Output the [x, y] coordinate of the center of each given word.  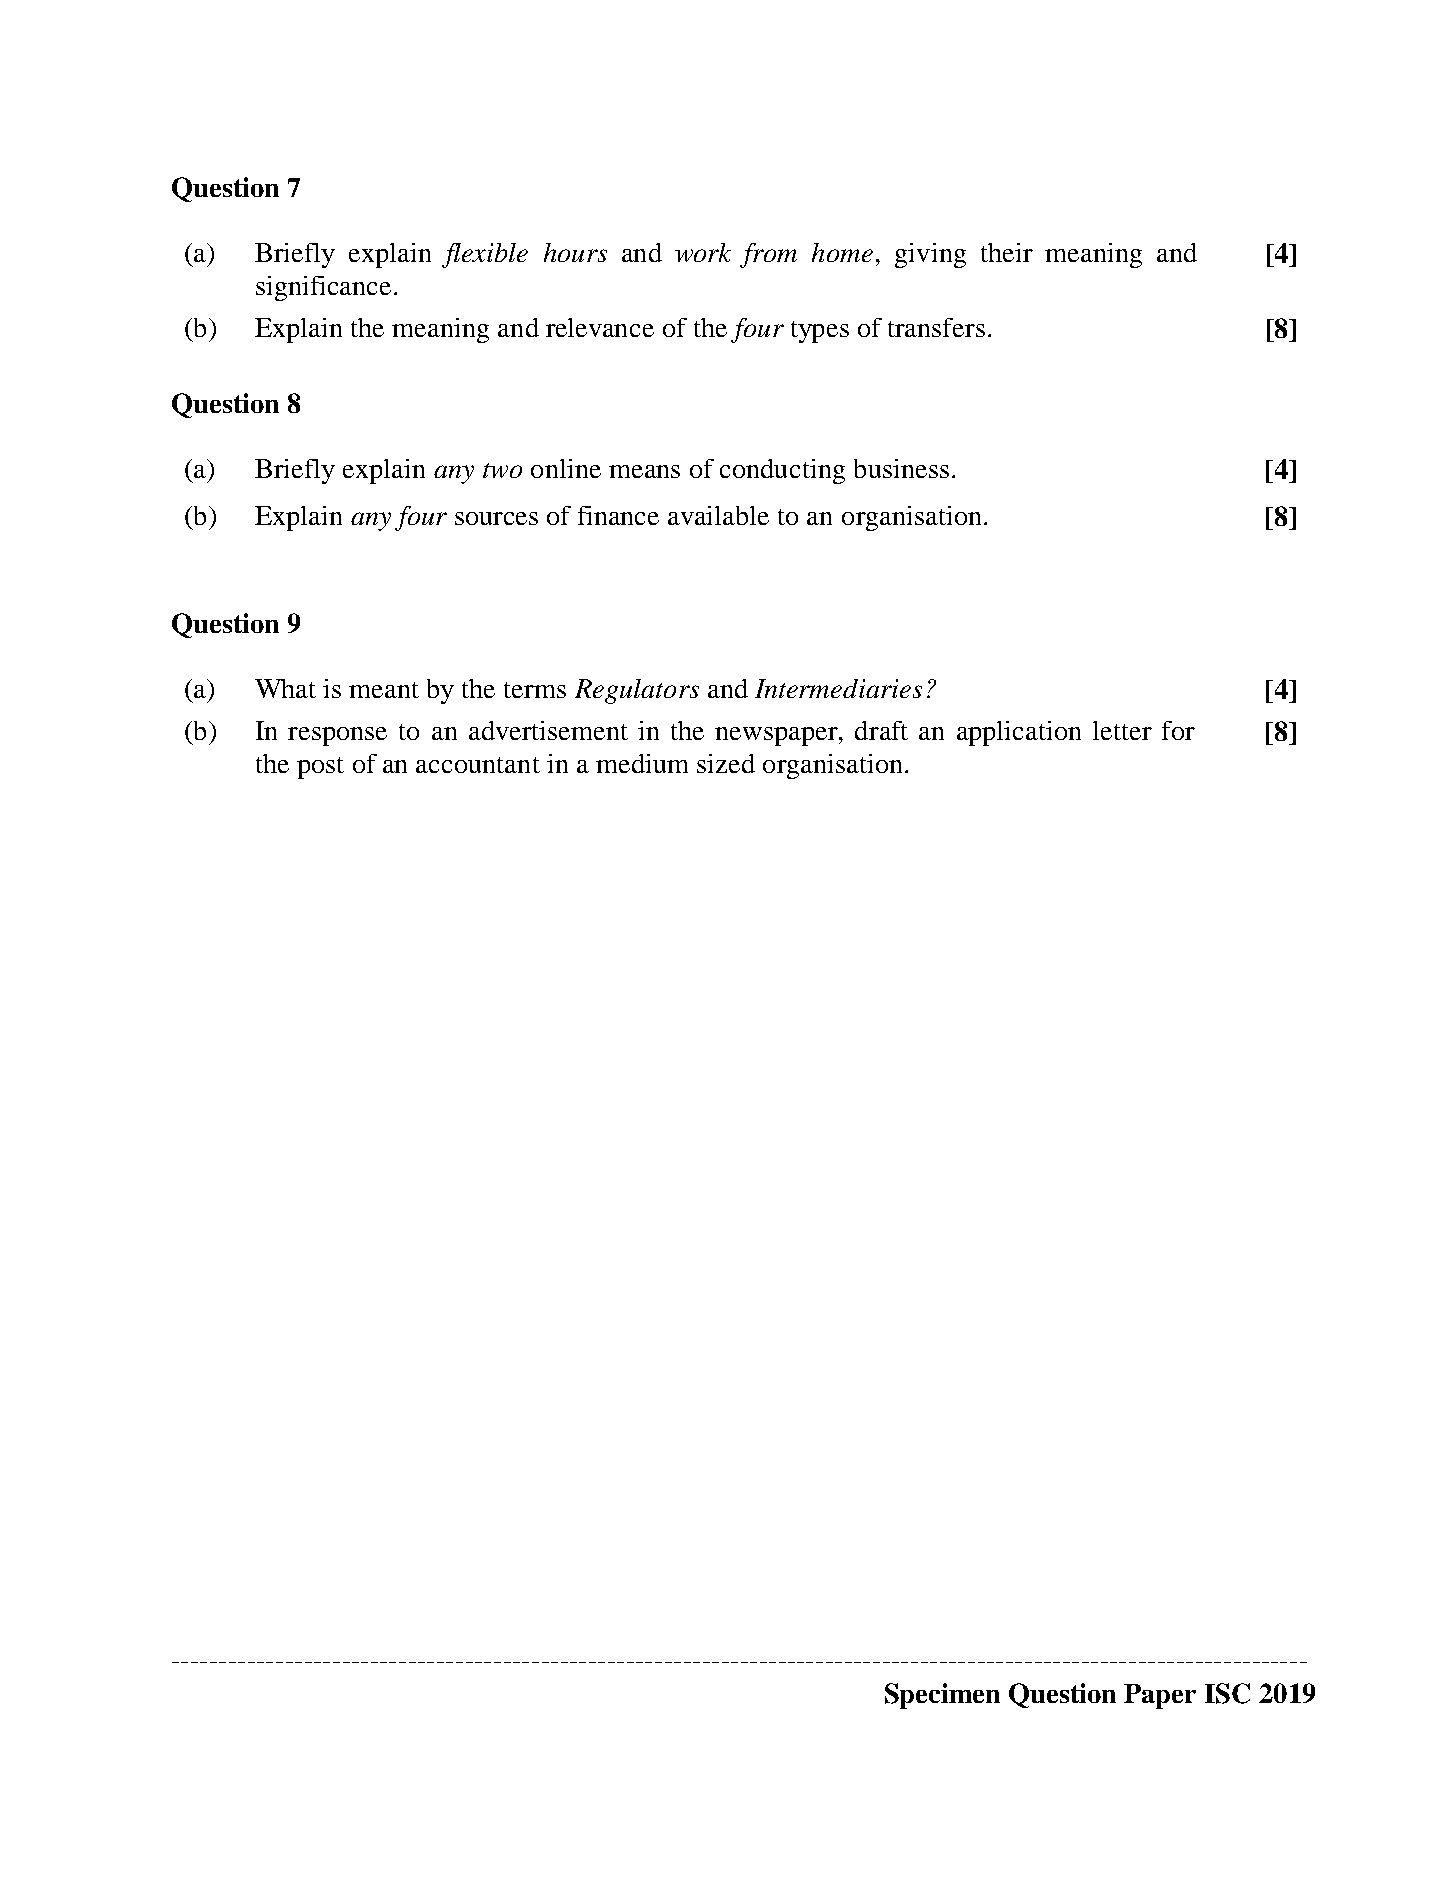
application [1019, 733]
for [1178, 730]
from [768, 255]
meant [384, 690]
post [320, 768]
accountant [478, 765]
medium [642, 763]
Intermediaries [838, 688]
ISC [1227, 1693]
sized [726, 763]
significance [323, 288]
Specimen [942, 1696]
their [1007, 252]
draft [881, 730]
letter [1122, 730]
